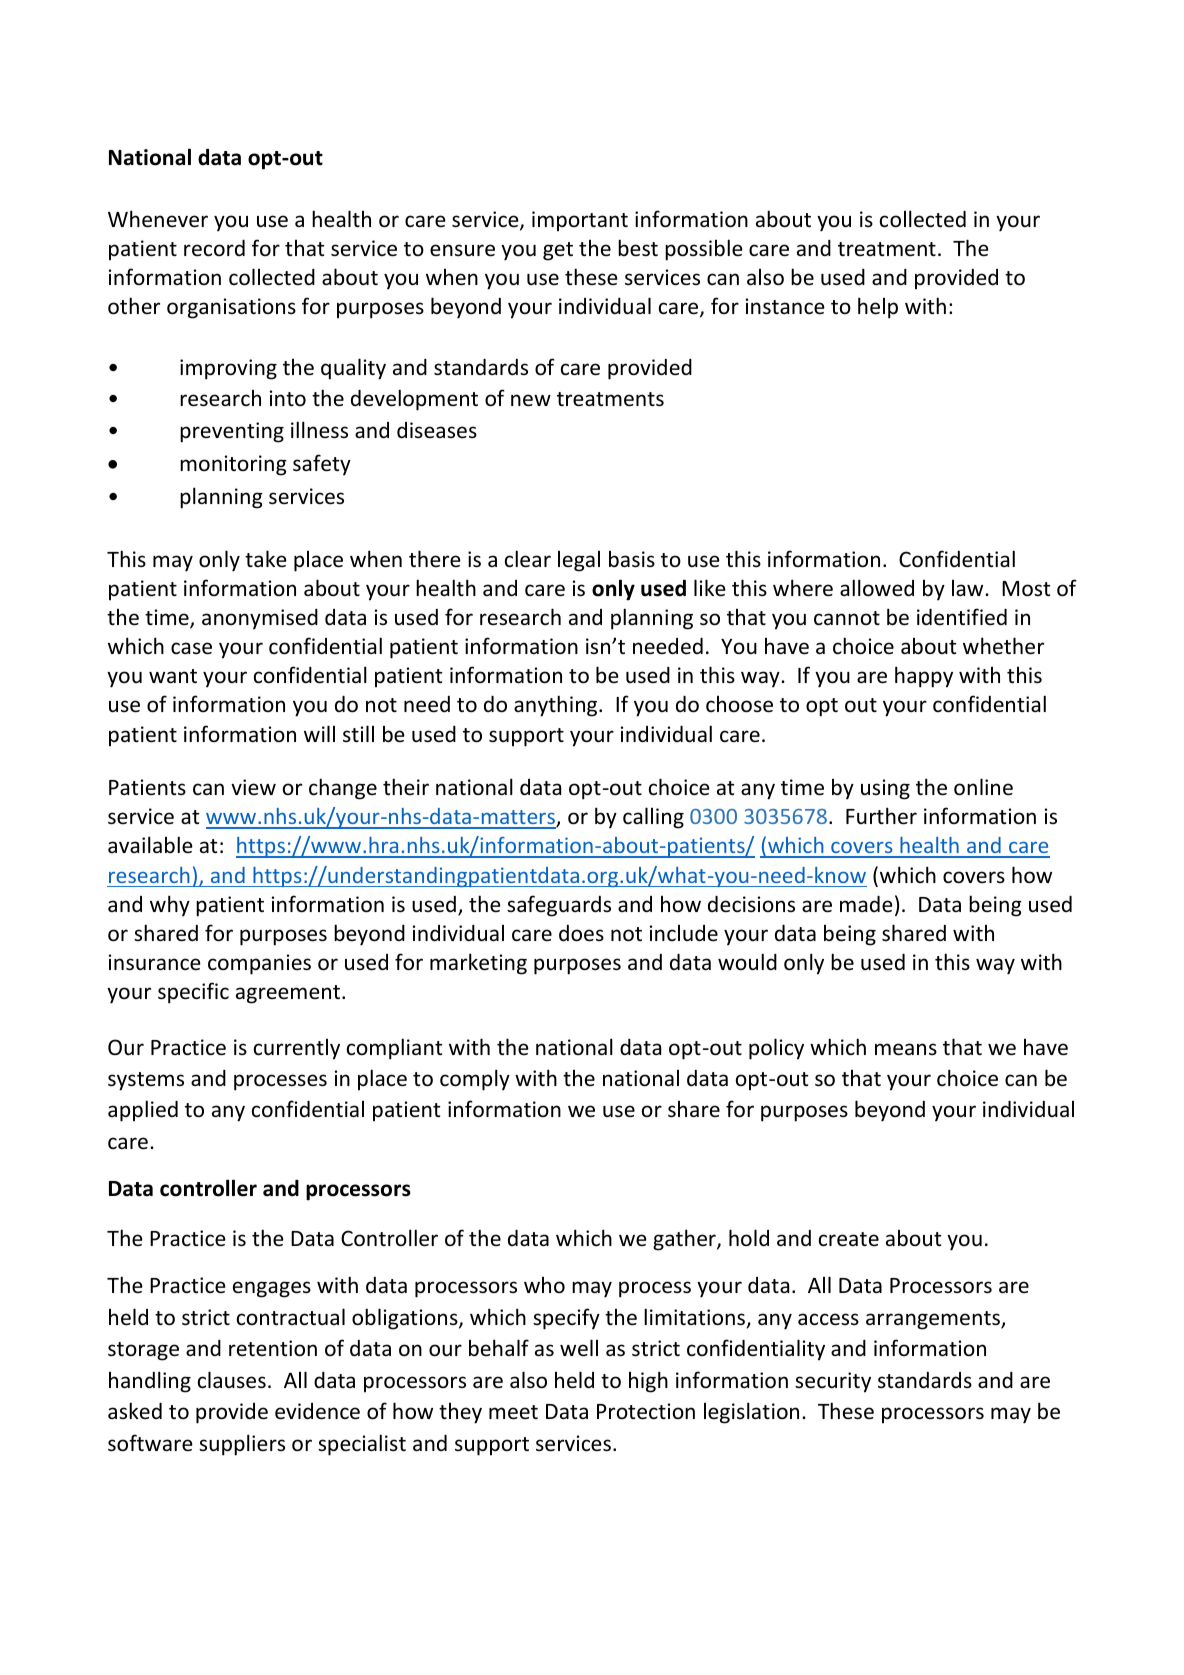  What do you see at coordinates (232, 1380) in the screenshot?
I see `clauses` at bounding box center [232, 1380].
